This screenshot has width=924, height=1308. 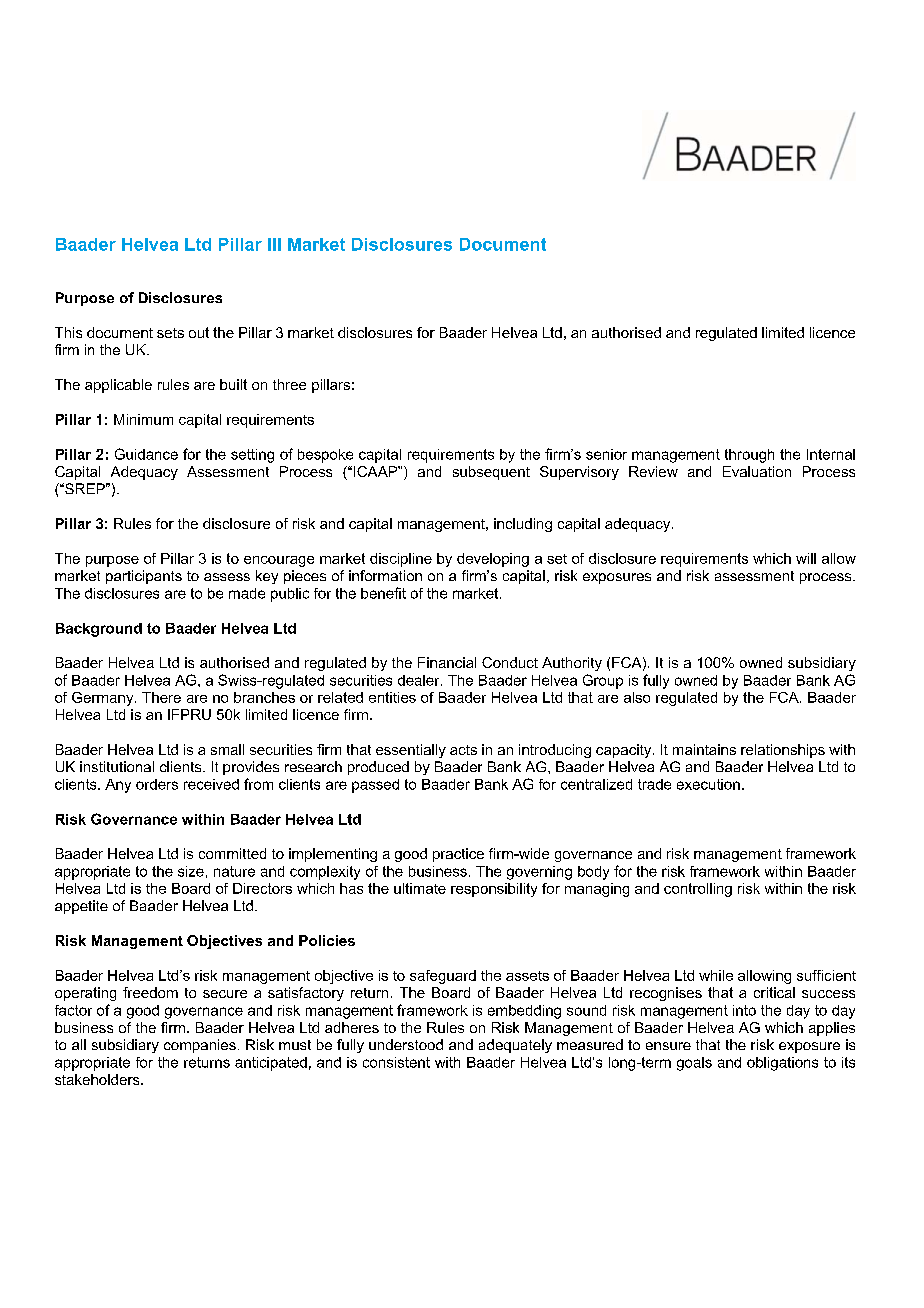 I want to click on acts, so click(x=463, y=750).
